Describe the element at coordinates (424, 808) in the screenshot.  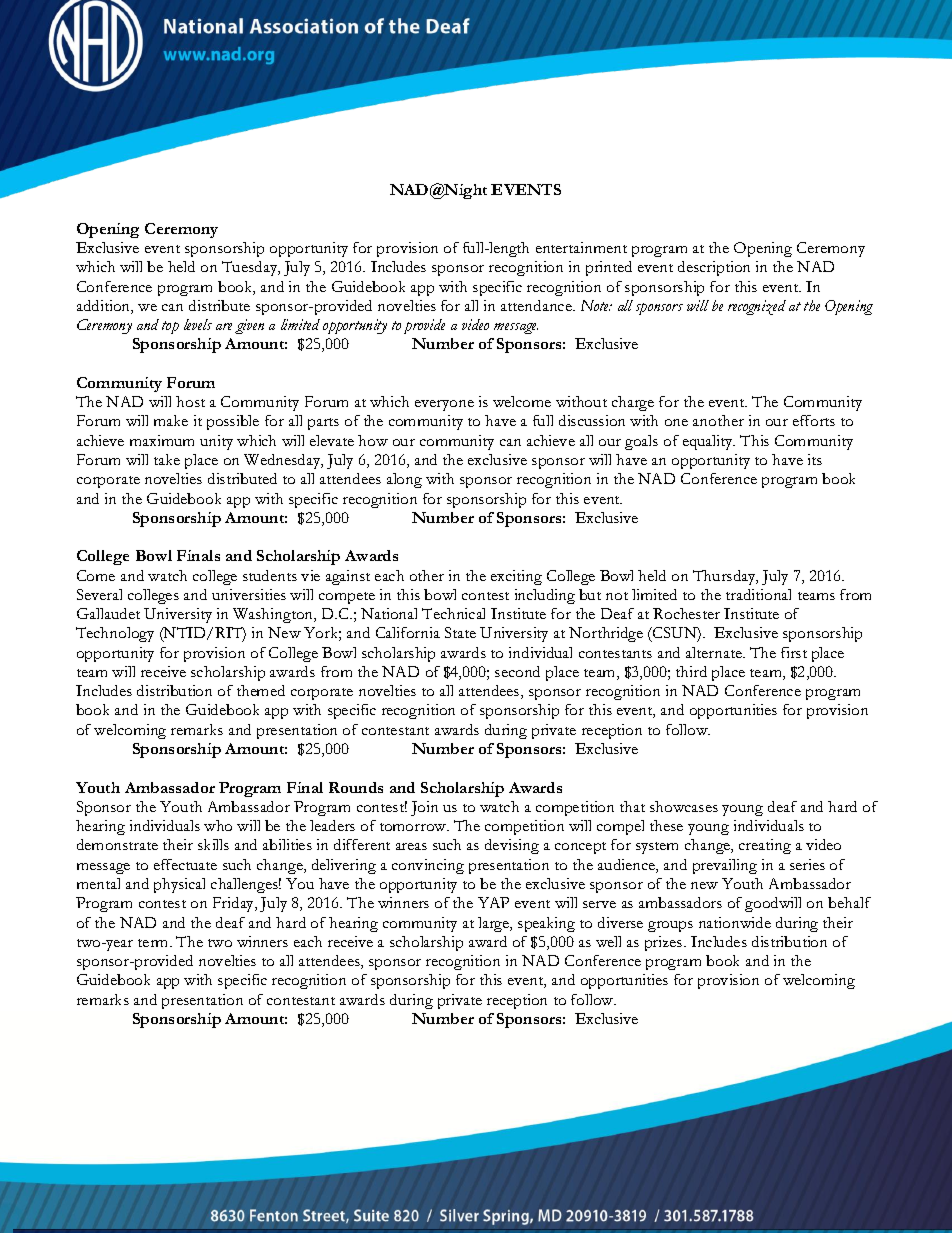
I see `Join` at that location.
